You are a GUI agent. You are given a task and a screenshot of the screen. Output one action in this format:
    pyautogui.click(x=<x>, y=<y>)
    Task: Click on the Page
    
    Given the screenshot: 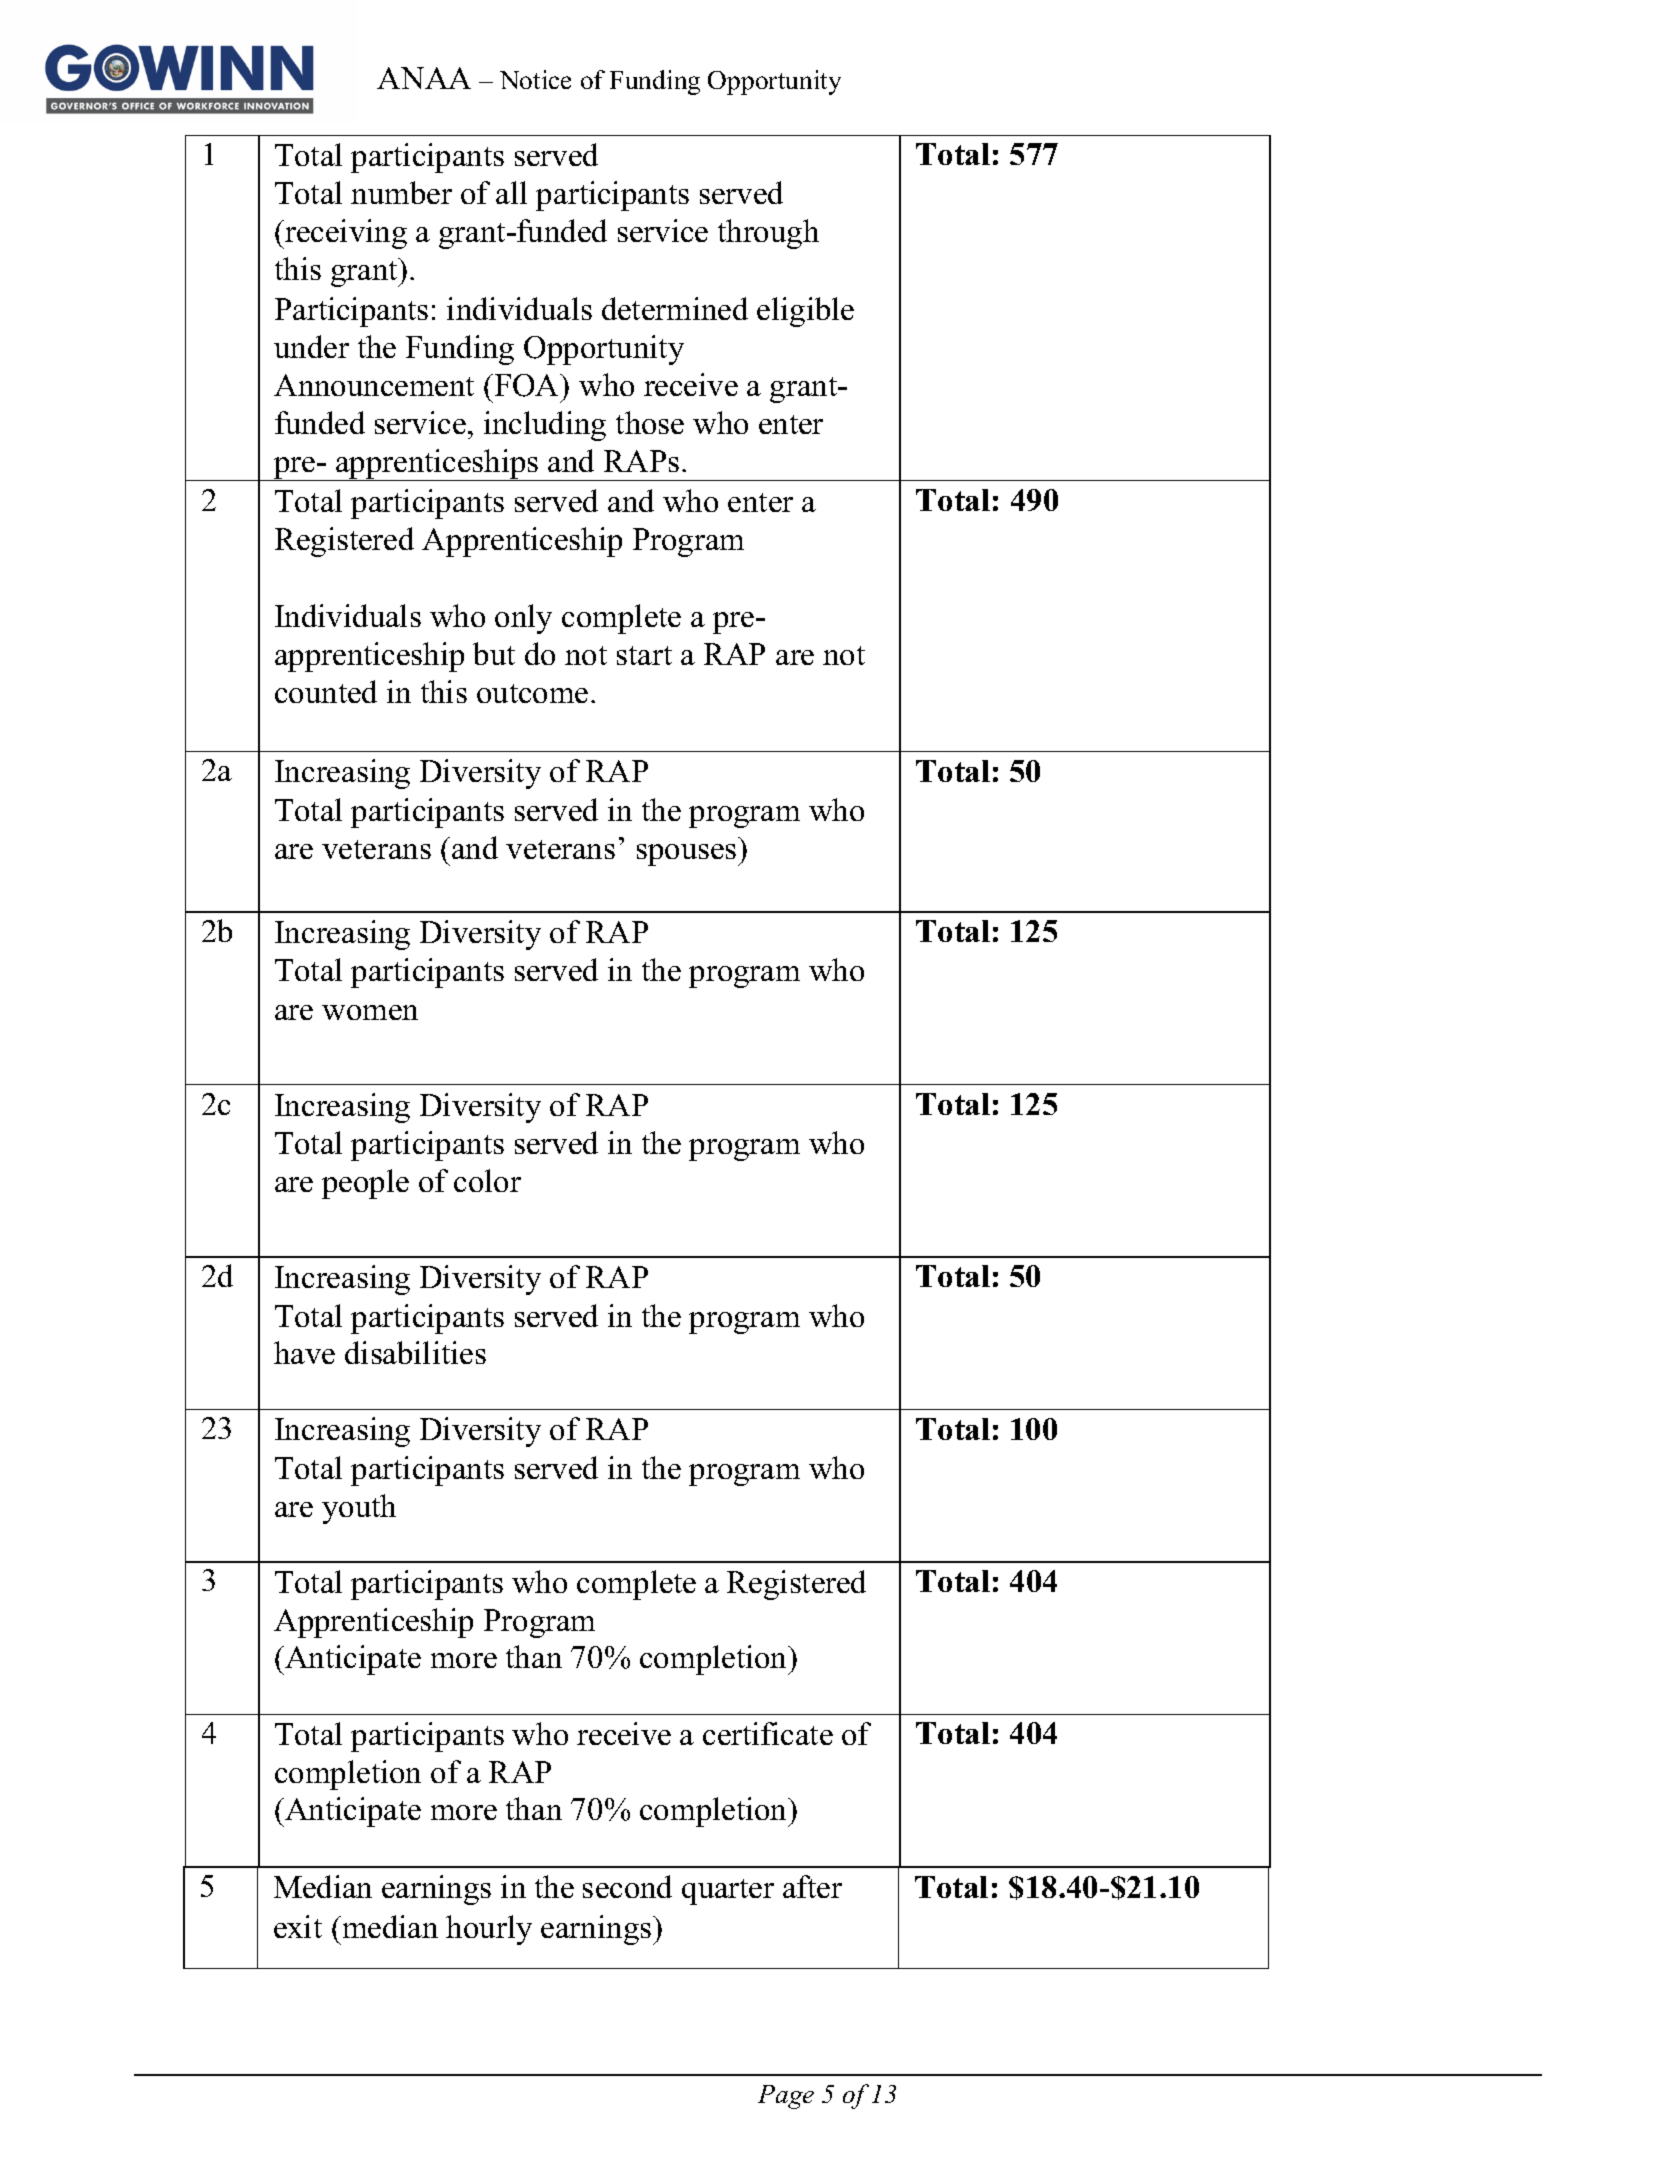 What is the action you would take?
    pyautogui.click(x=786, y=2097)
